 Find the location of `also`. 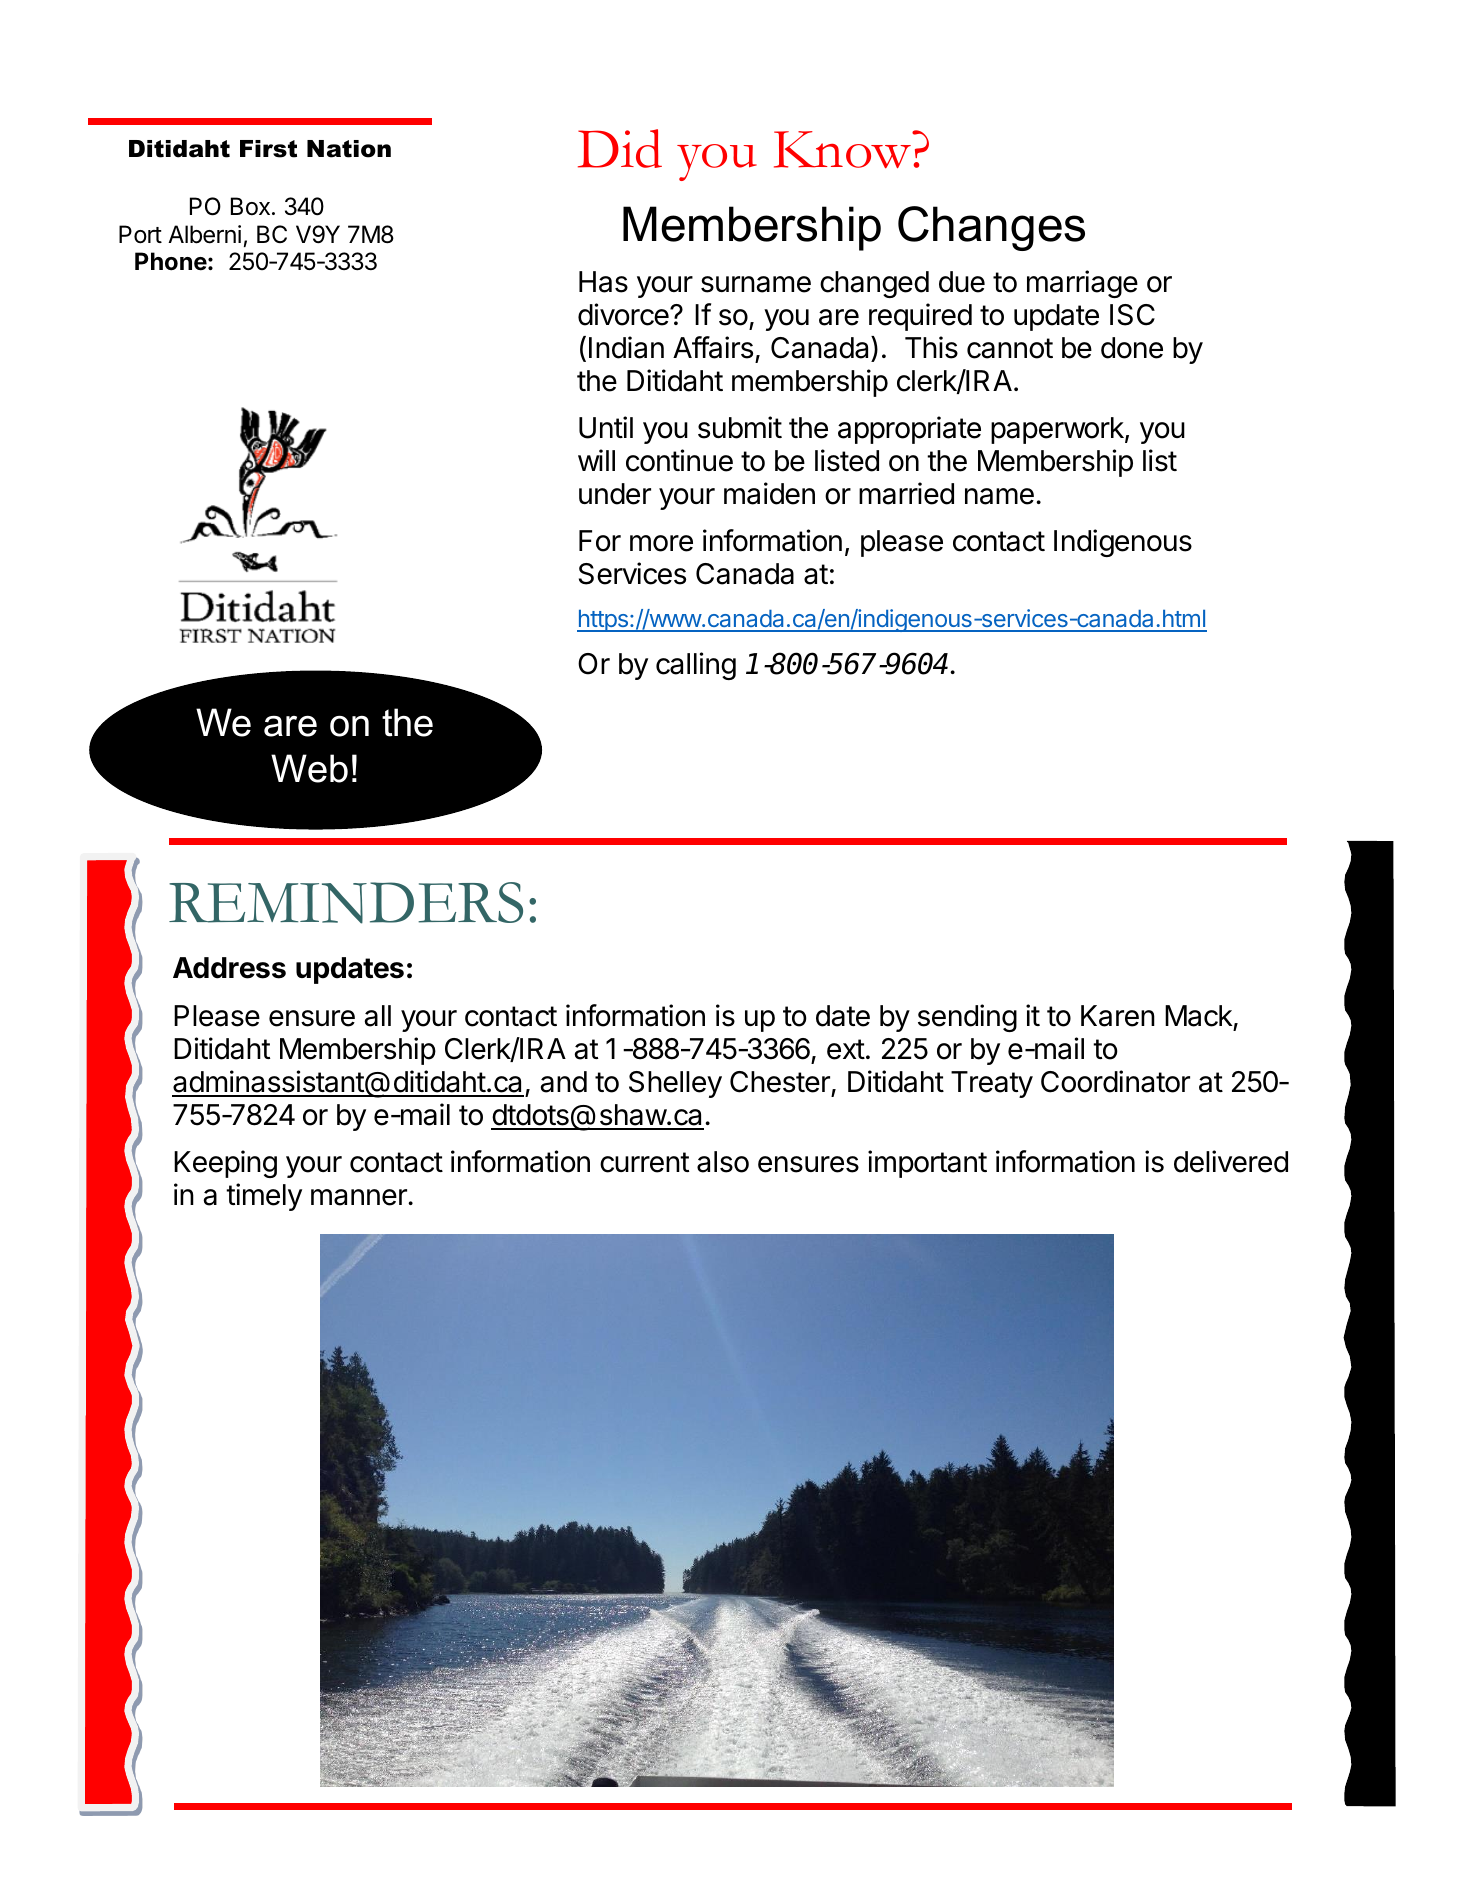

also is located at coordinates (723, 1162).
